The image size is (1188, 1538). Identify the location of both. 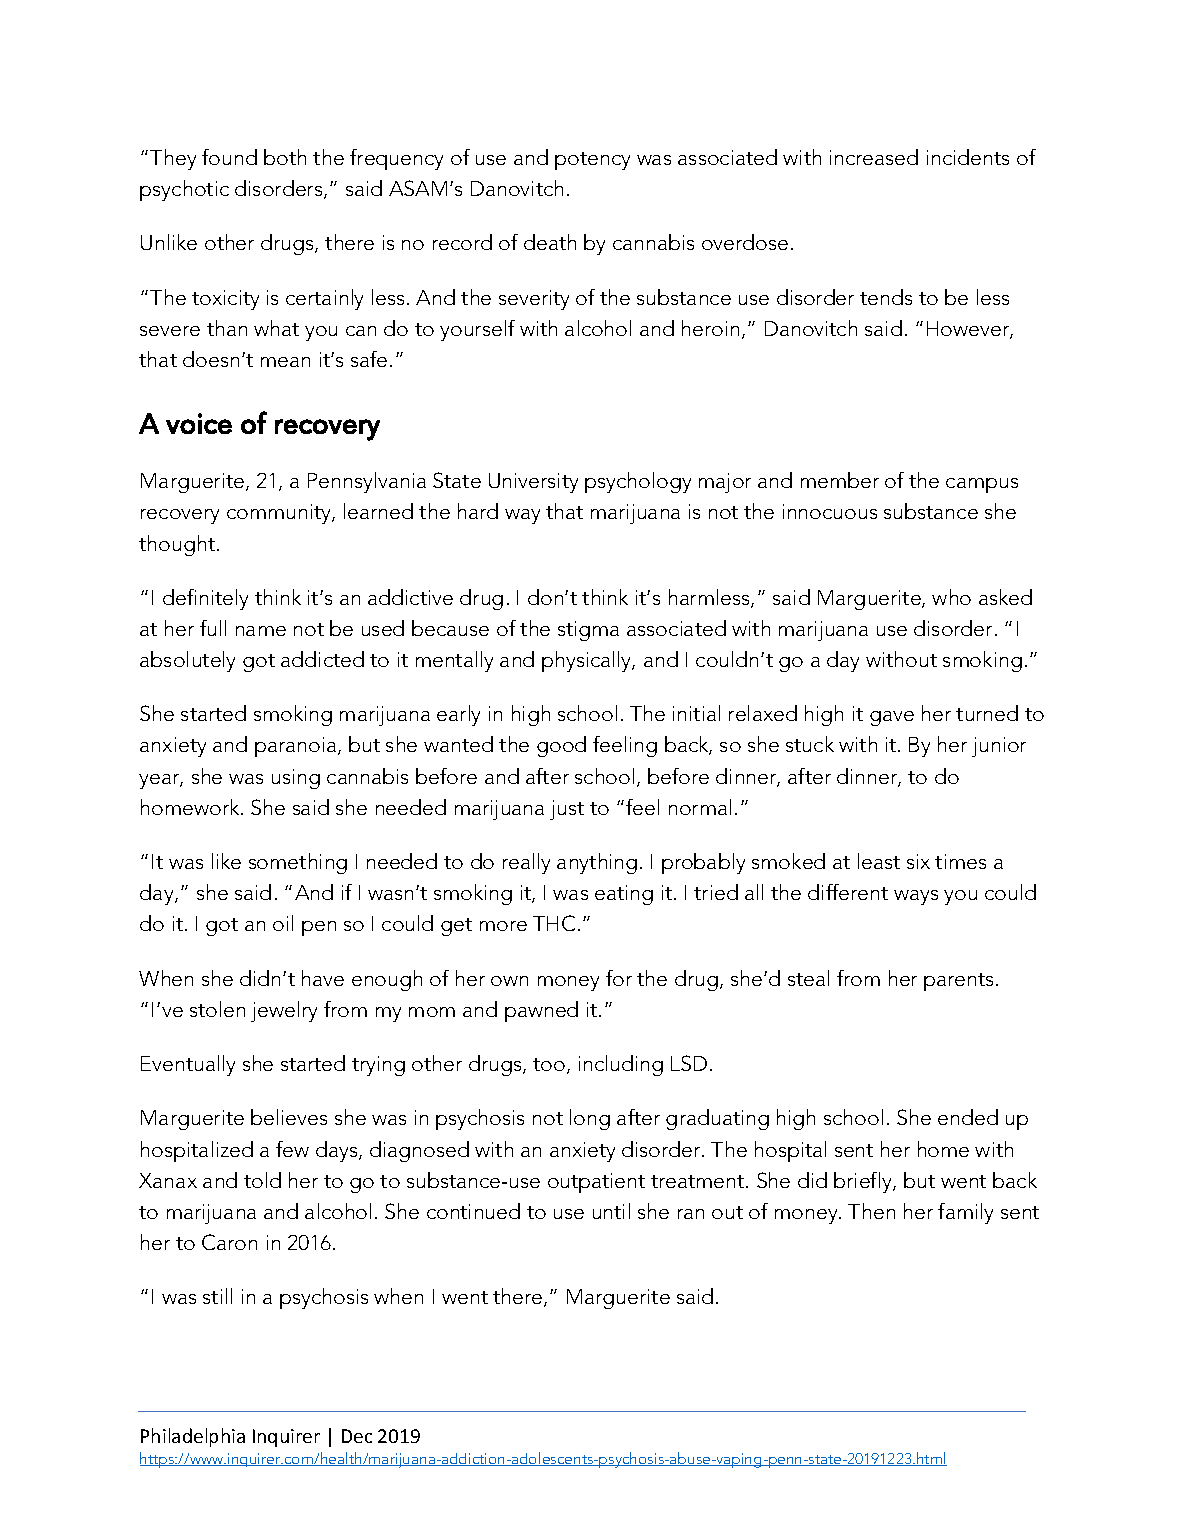
(285, 157).
